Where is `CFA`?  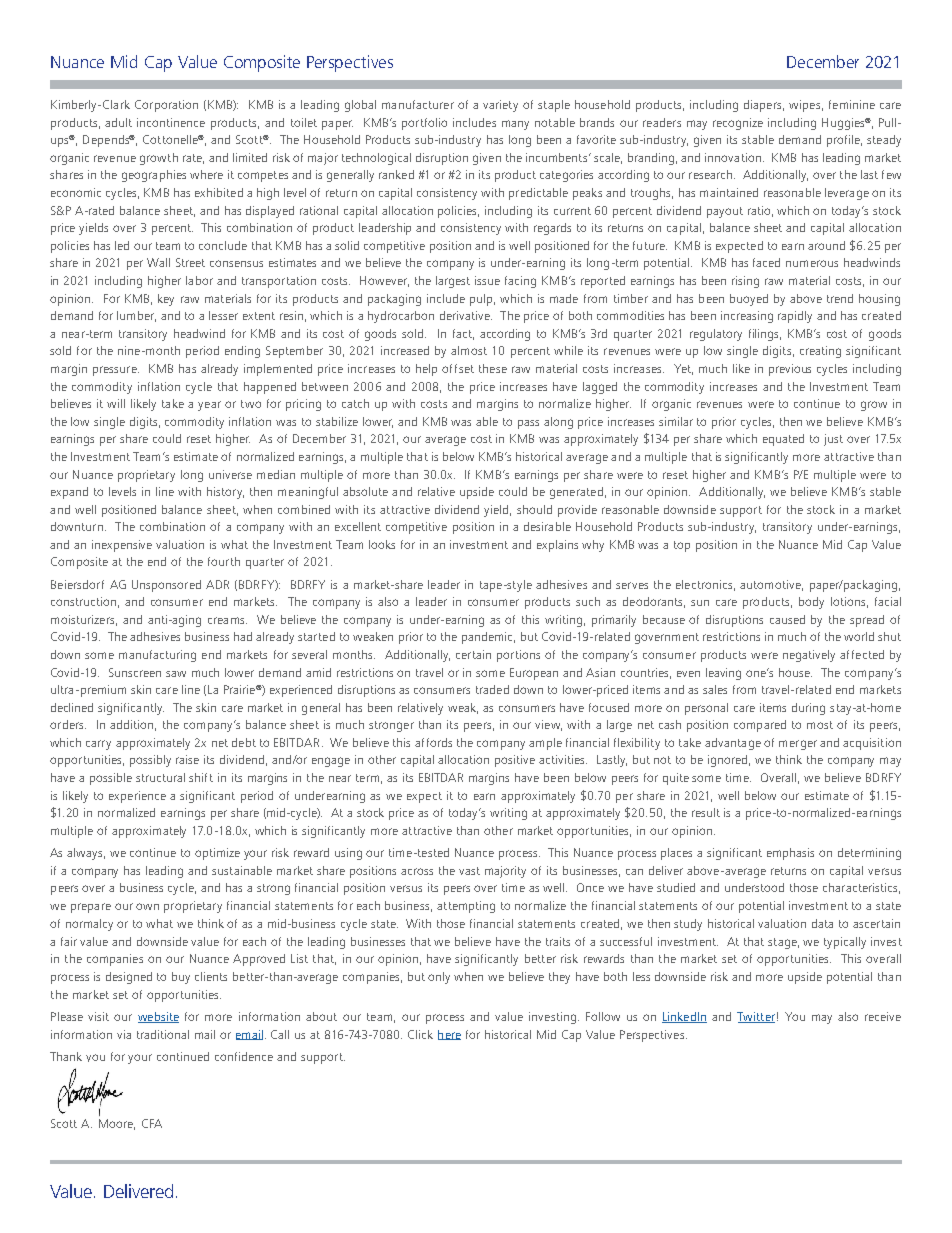 CFA is located at coordinates (152, 1123).
